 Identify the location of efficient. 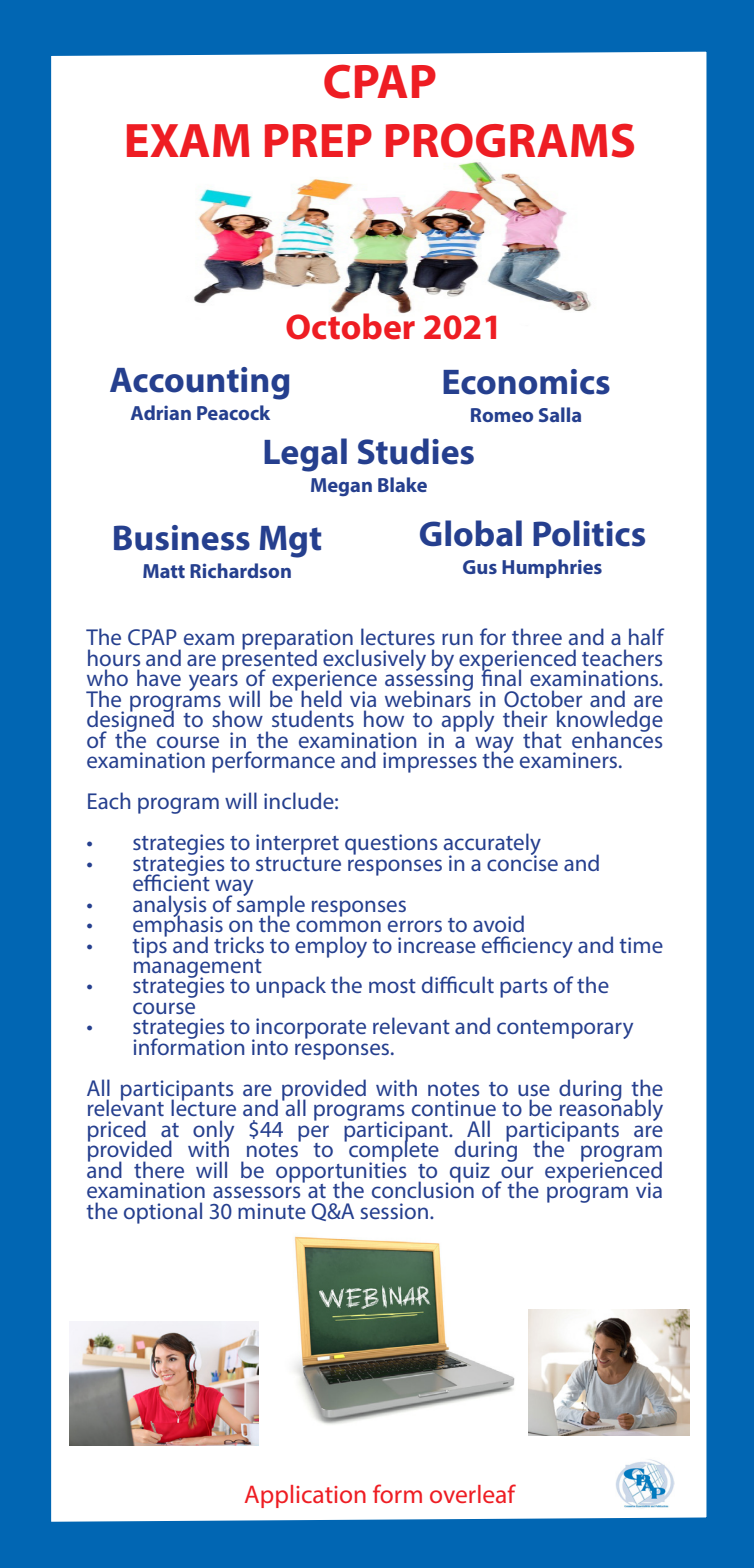
(171, 881).
